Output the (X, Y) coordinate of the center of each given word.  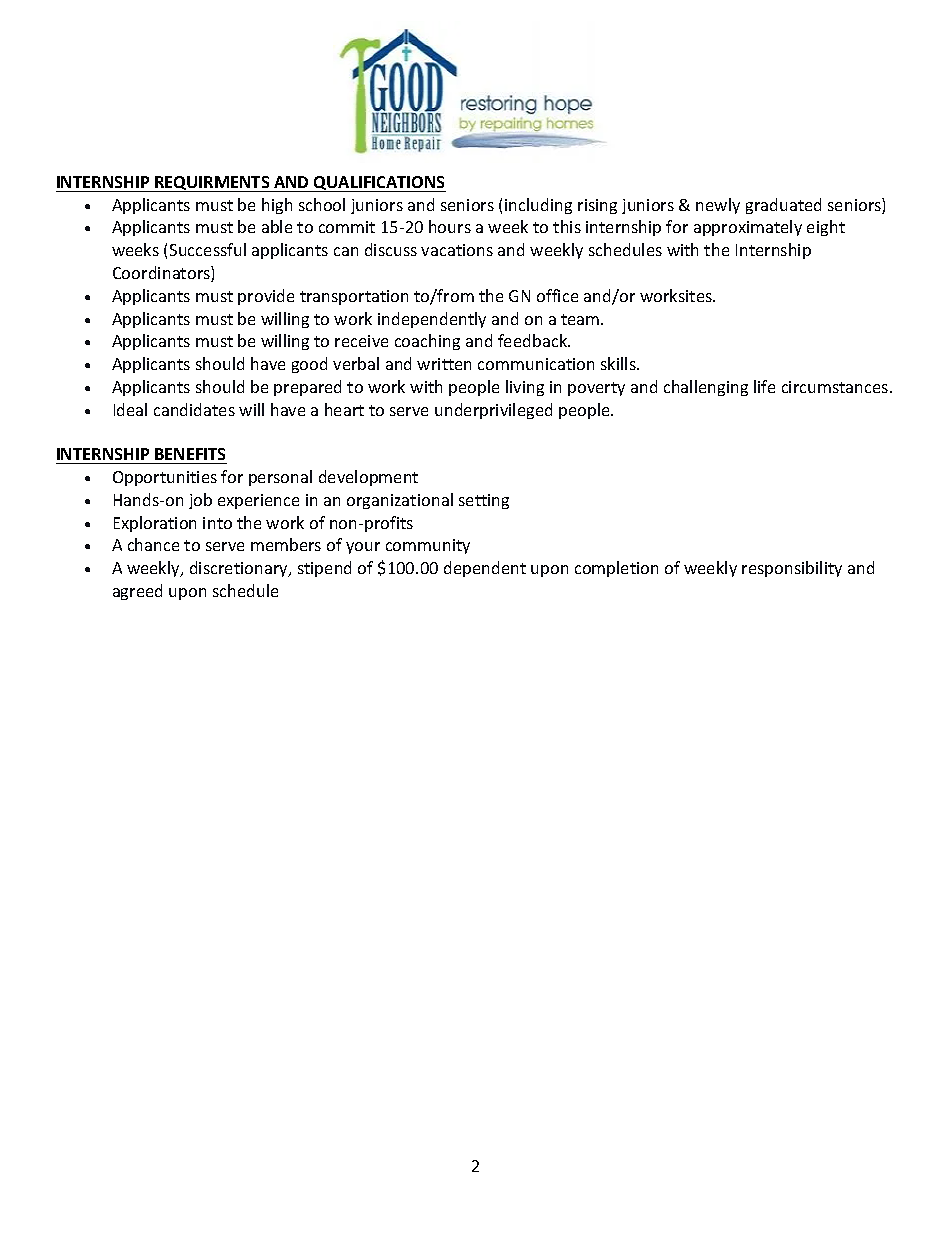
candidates (194, 409)
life (764, 386)
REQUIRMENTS (212, 184)
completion (616, 569)
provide (266, 297)
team (581, 319)
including (538, 206)
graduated (783, 206)
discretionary (240, 569)
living (525, 388)
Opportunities (165, 478)
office (557, 295)
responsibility (792, 569)
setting (484, 501)
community (428, 546)
